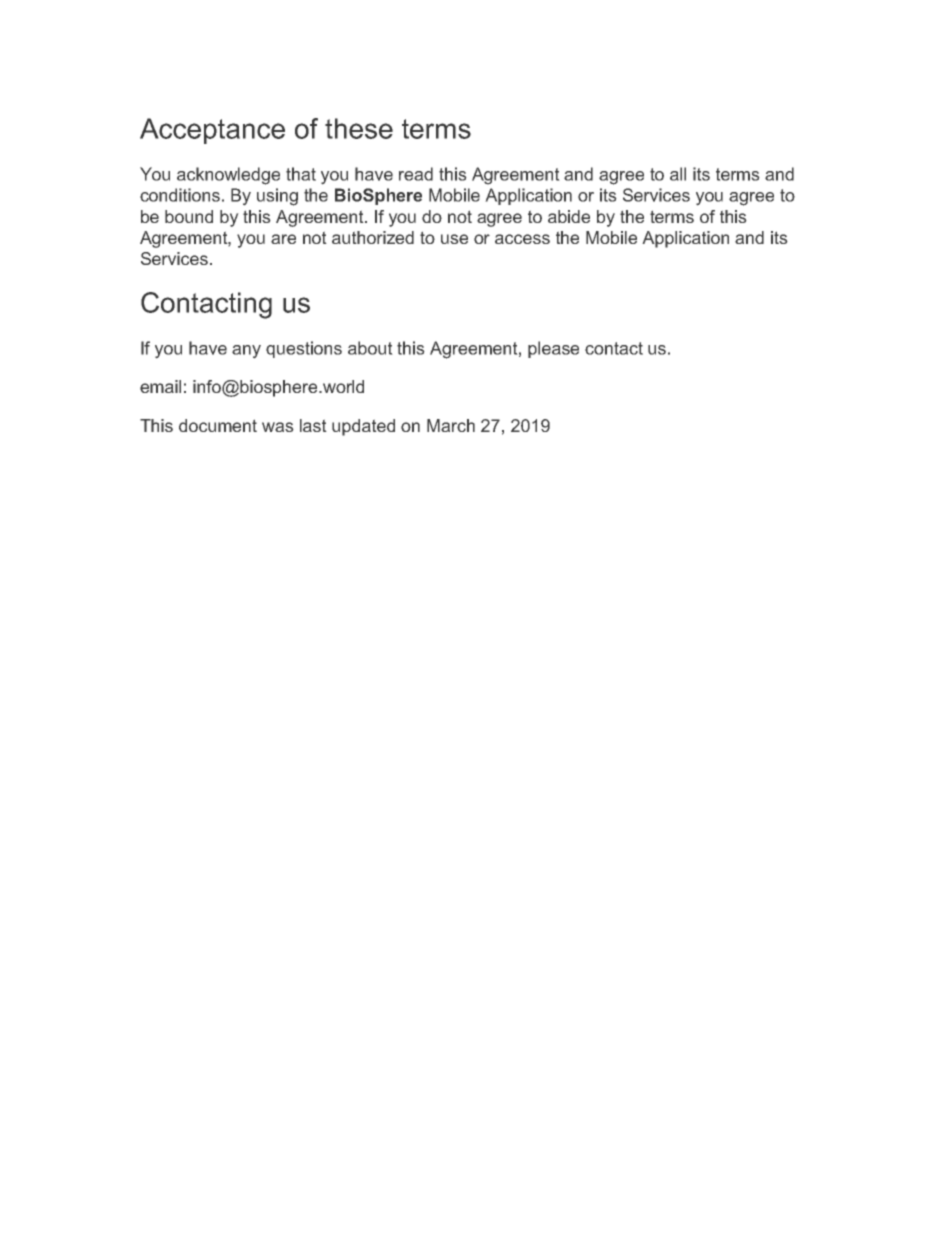 Image resolution: width=952 pixels, height=1233 pixels. I want to click on March, so click(451, 425).
